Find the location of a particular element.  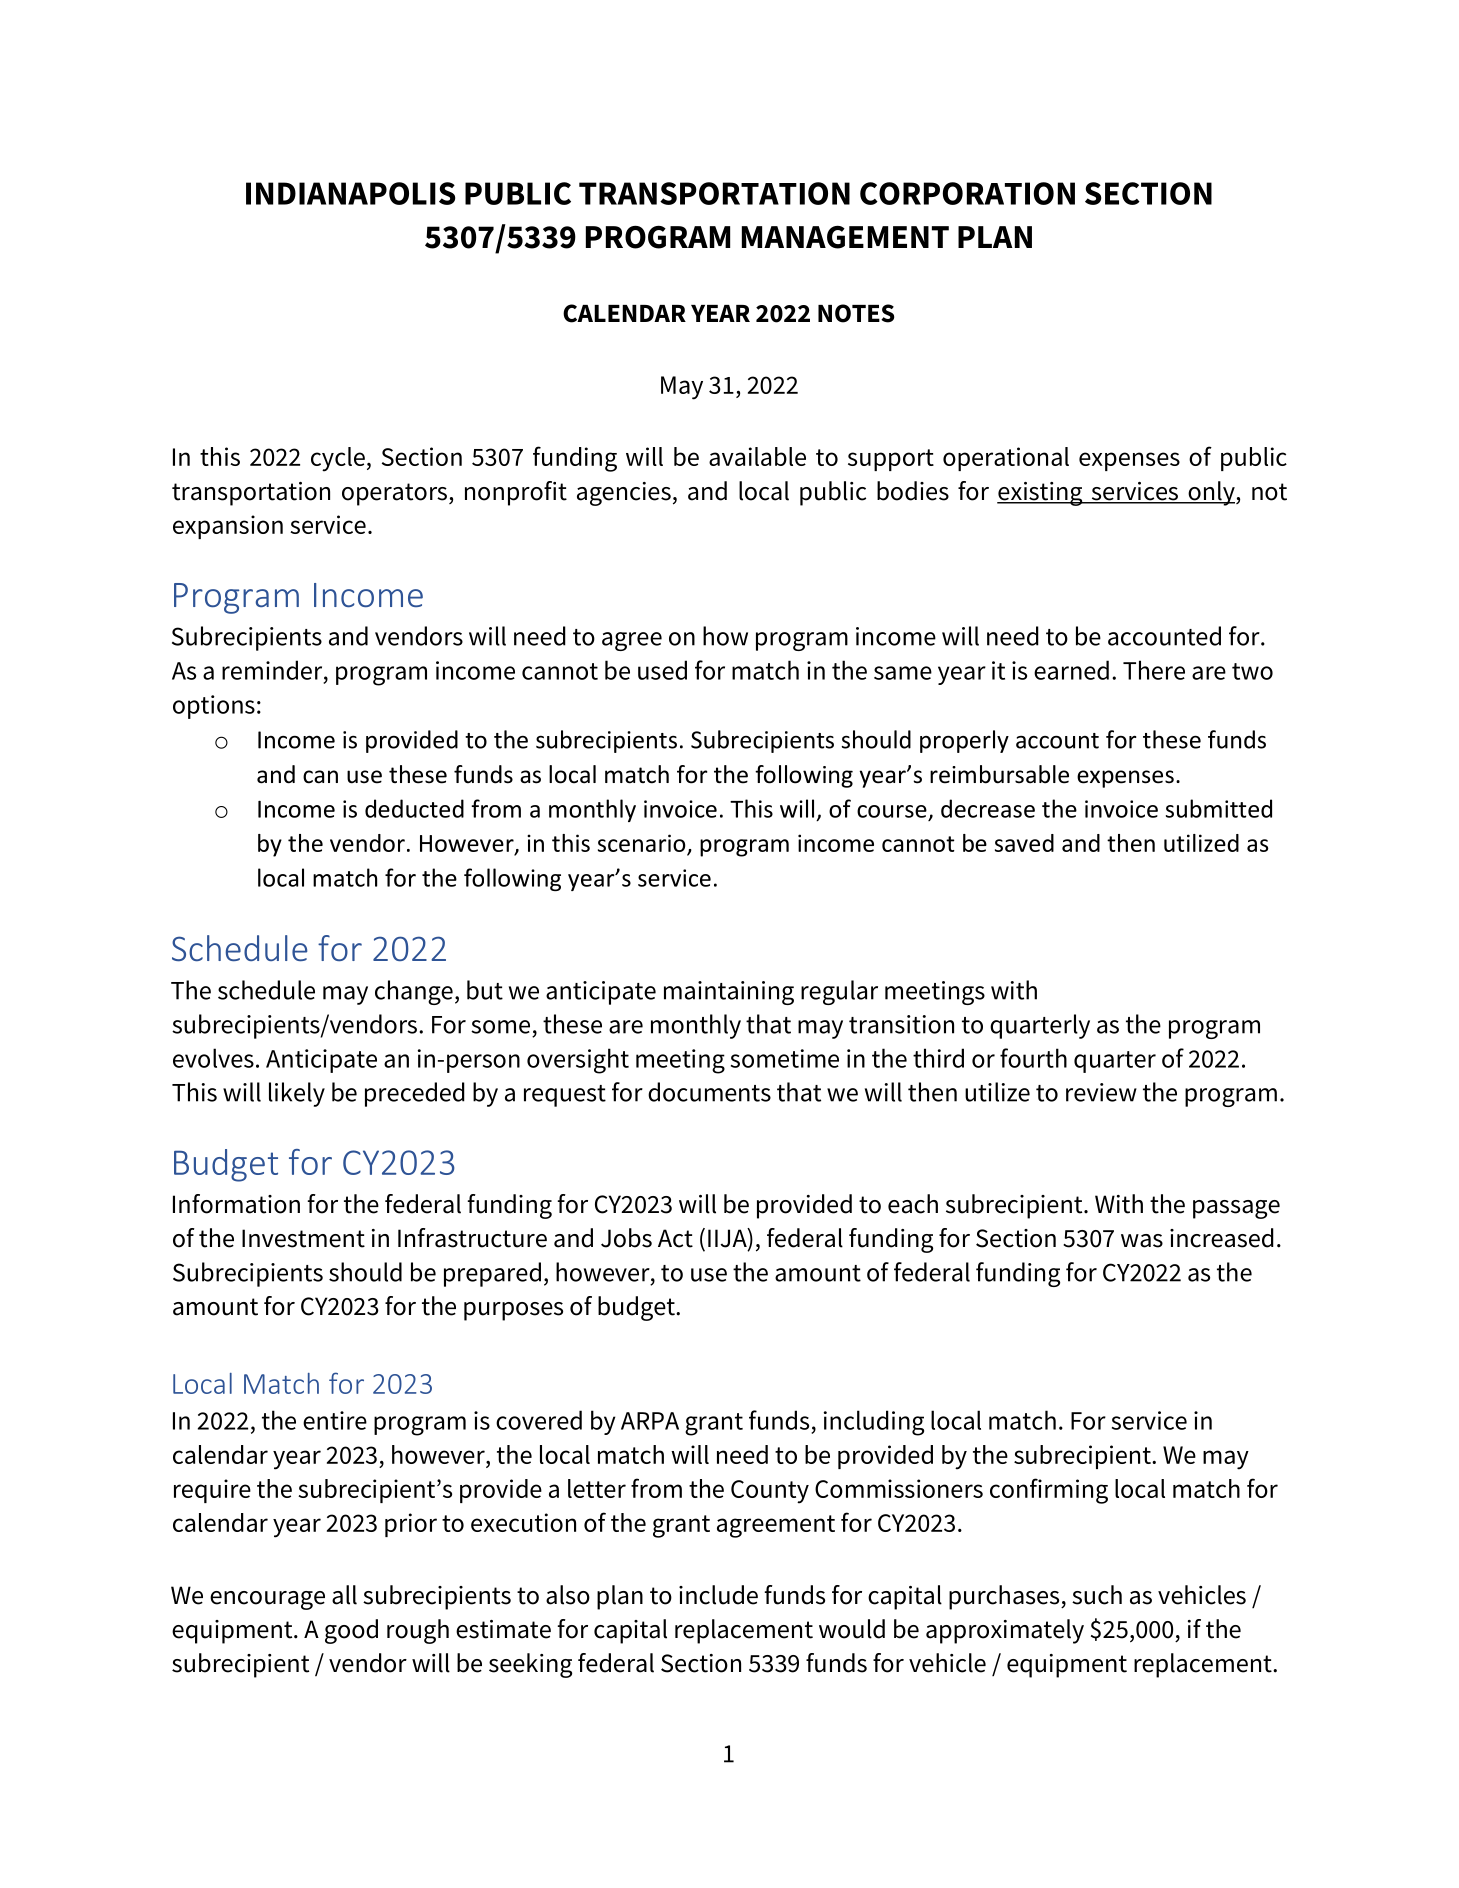

documents is located at coordinates (709, 1092).
